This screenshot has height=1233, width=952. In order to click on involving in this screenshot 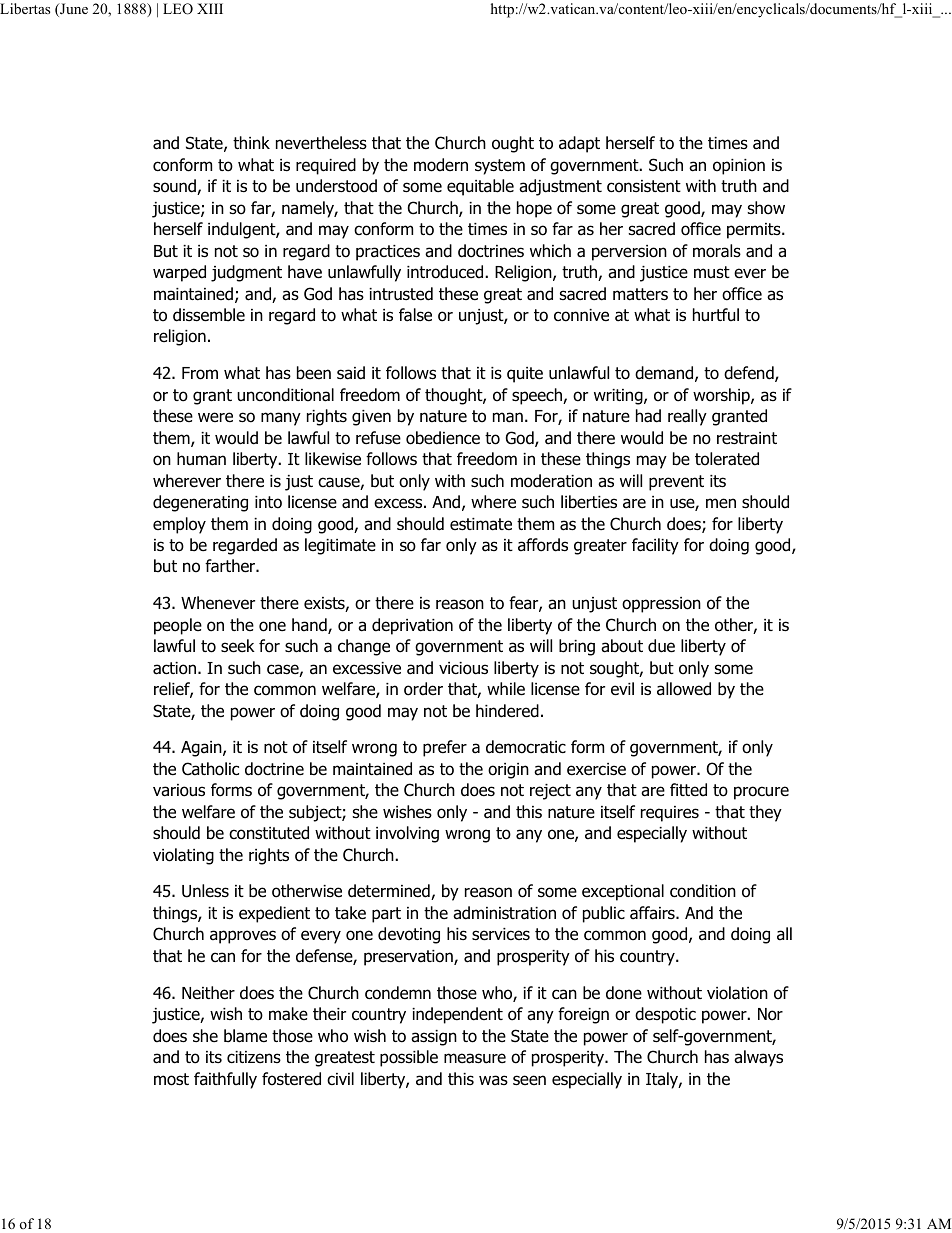, I will do `click(407, 834)`.
